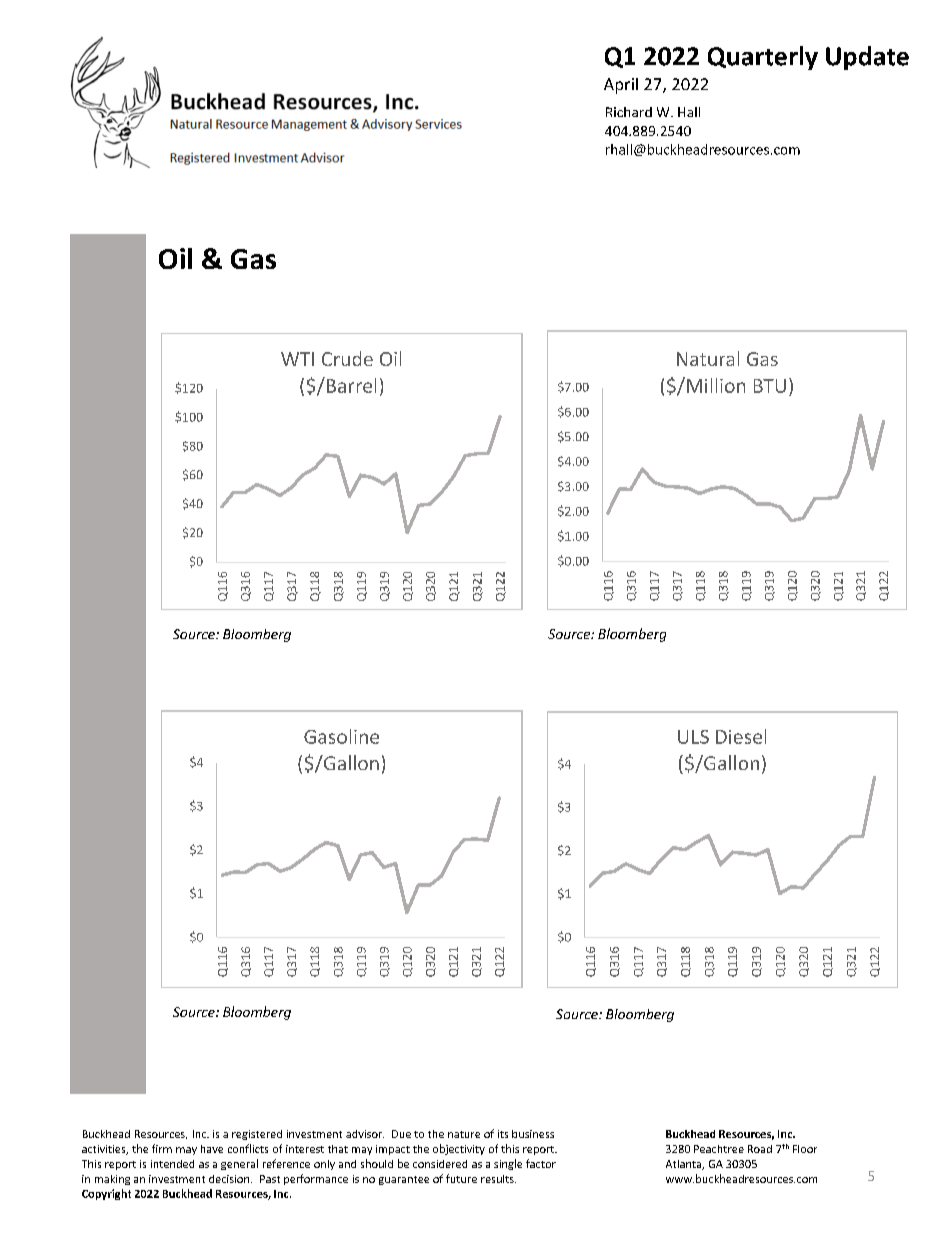 The width and height of the screenshot is (952, 1233). Describe the element at coordinates (508, 1164) in the screenshot. I see `single` at that location.
